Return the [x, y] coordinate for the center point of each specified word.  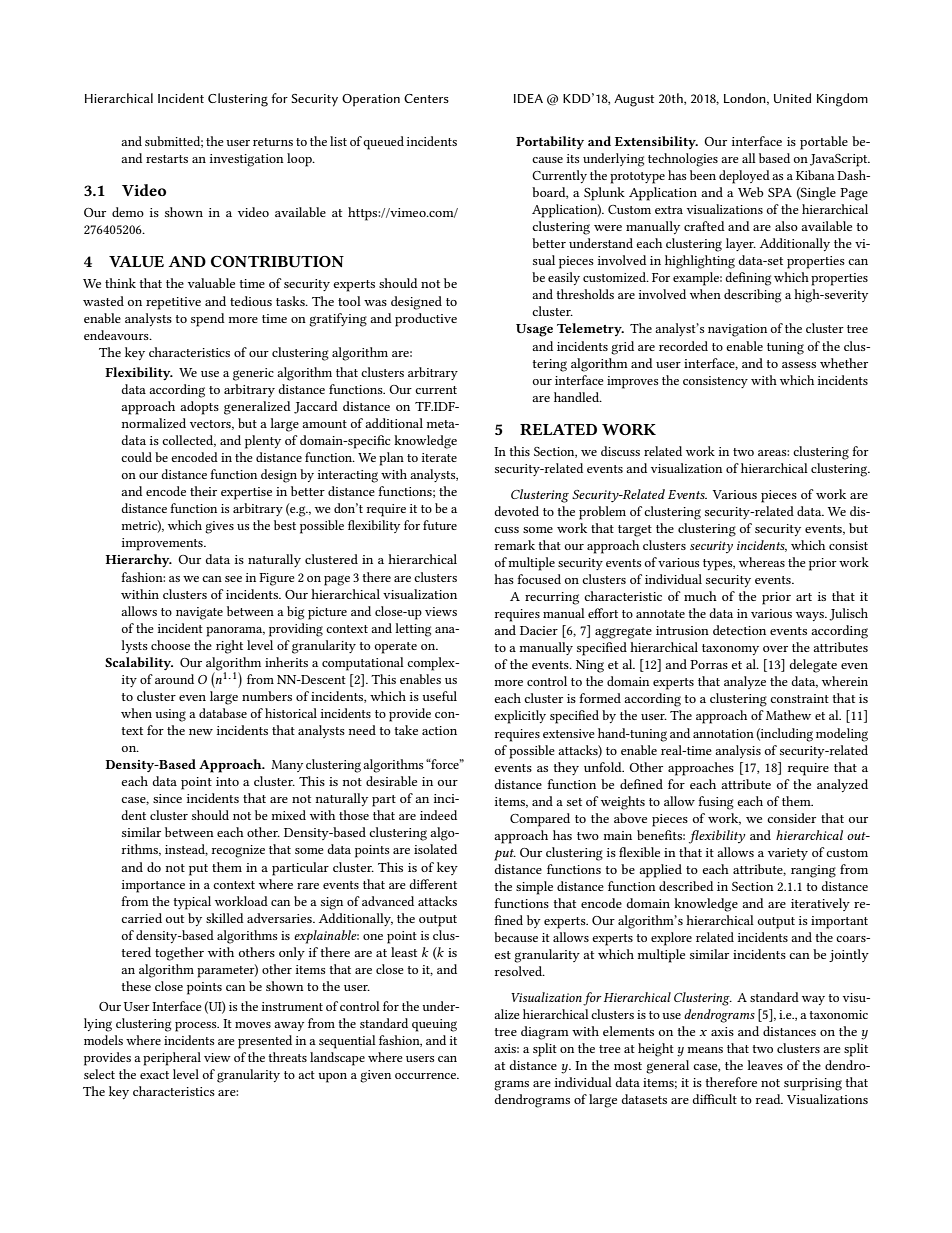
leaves [765, 1065]
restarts [167, 159]
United [792, 98]
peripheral [172, 1059]
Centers [426, 98]
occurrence [427, 1076]
